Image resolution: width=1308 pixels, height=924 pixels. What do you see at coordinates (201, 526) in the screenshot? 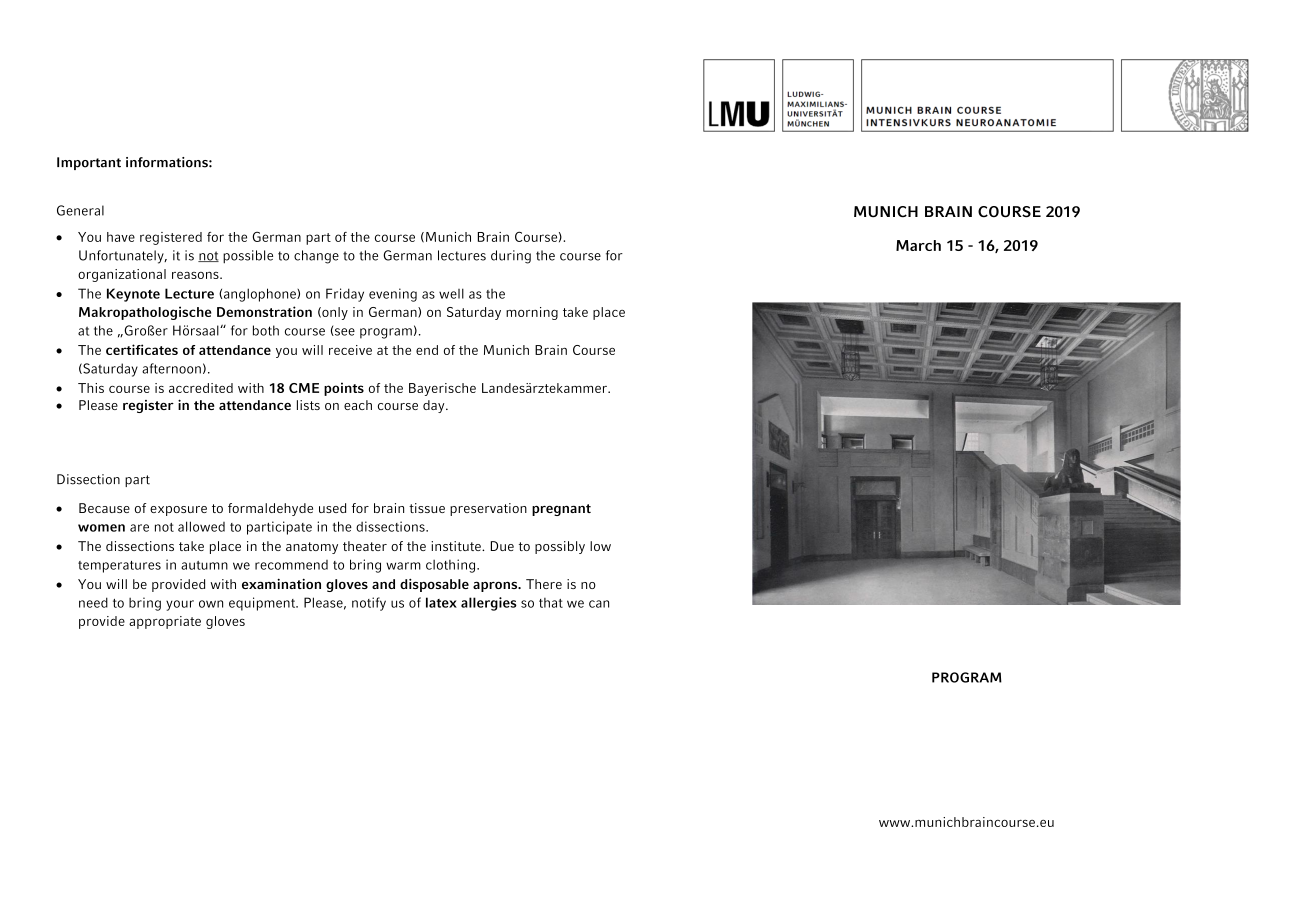
I see `allowed` at bounding box center [201, 526].
